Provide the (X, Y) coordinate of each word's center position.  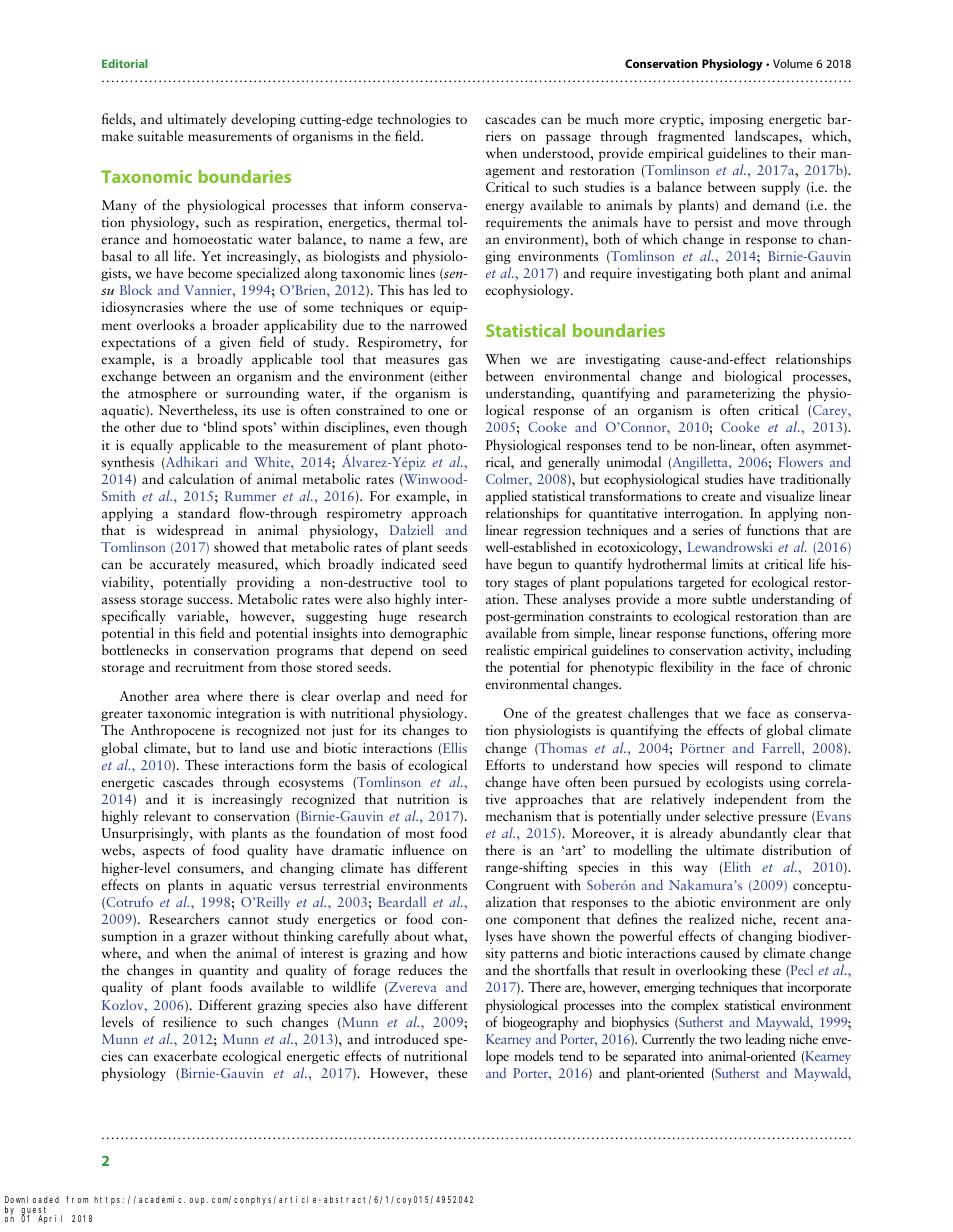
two (730, 1040)
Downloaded (32, 1201)
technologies (414, 120)
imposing (737, 120)
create (719, 497)
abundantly (753, 834)
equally (152, 446)
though (446, 428)
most (419, 834)
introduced (407, 1038)
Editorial (125, 63)
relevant (167, 815)
